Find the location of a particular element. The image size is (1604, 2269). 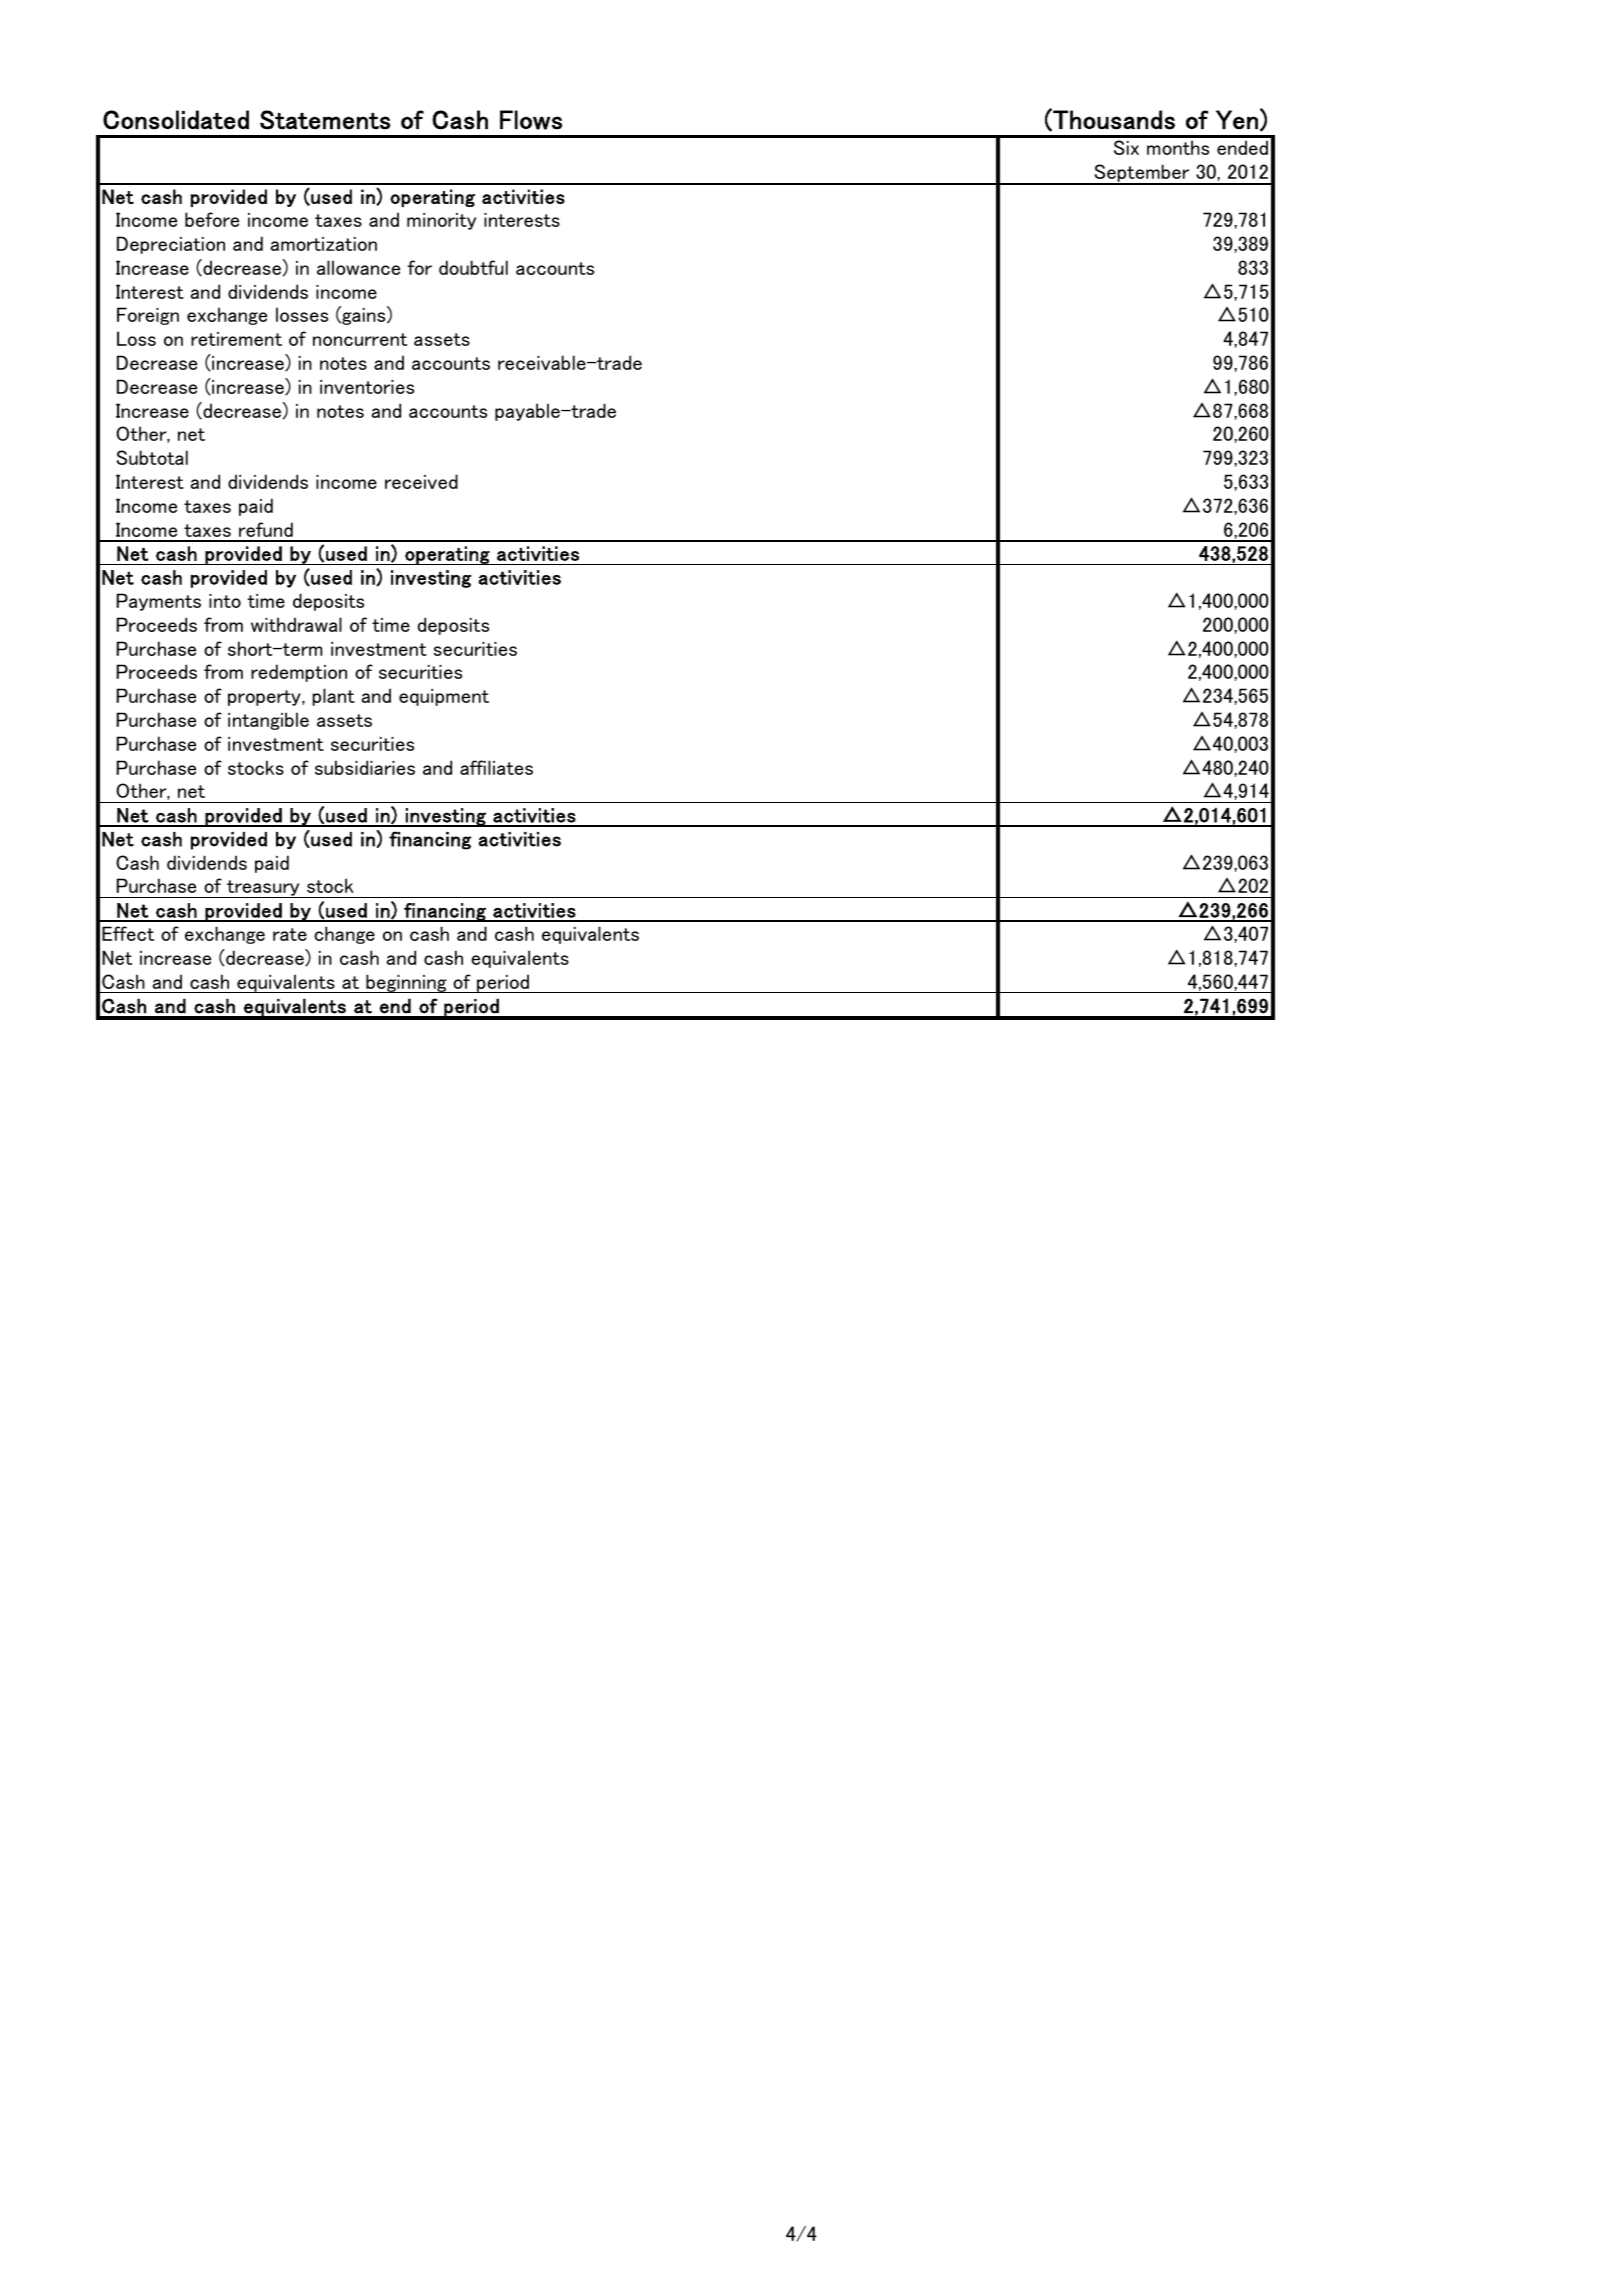

into is located at coordinates (225, 601).
